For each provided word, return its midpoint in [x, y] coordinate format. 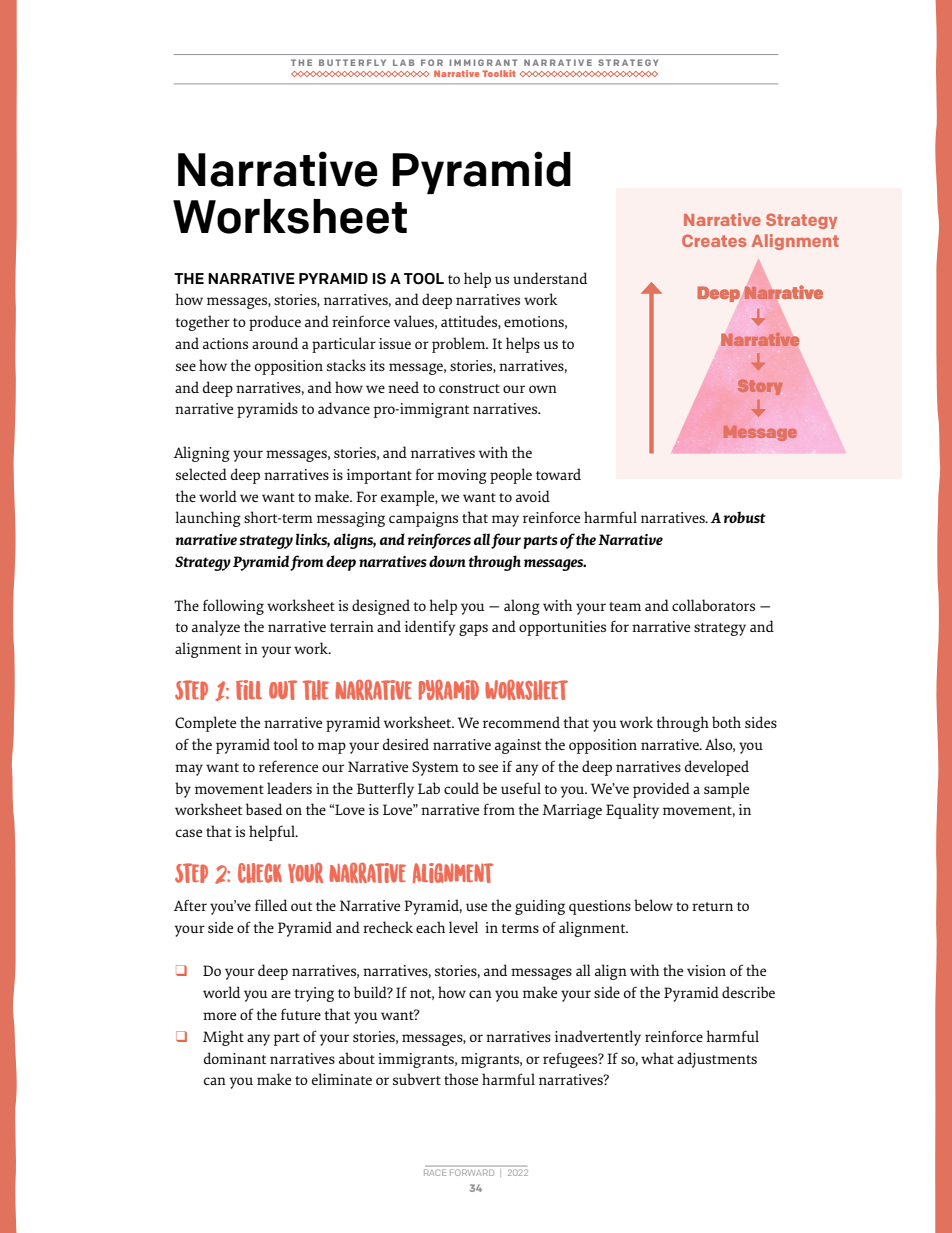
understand [550, 278]
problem [460, 345]
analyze [216, 628]
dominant [235, 1058]
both [726, 722]
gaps [473, 630]
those [461, 1079]
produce [275, 323]
